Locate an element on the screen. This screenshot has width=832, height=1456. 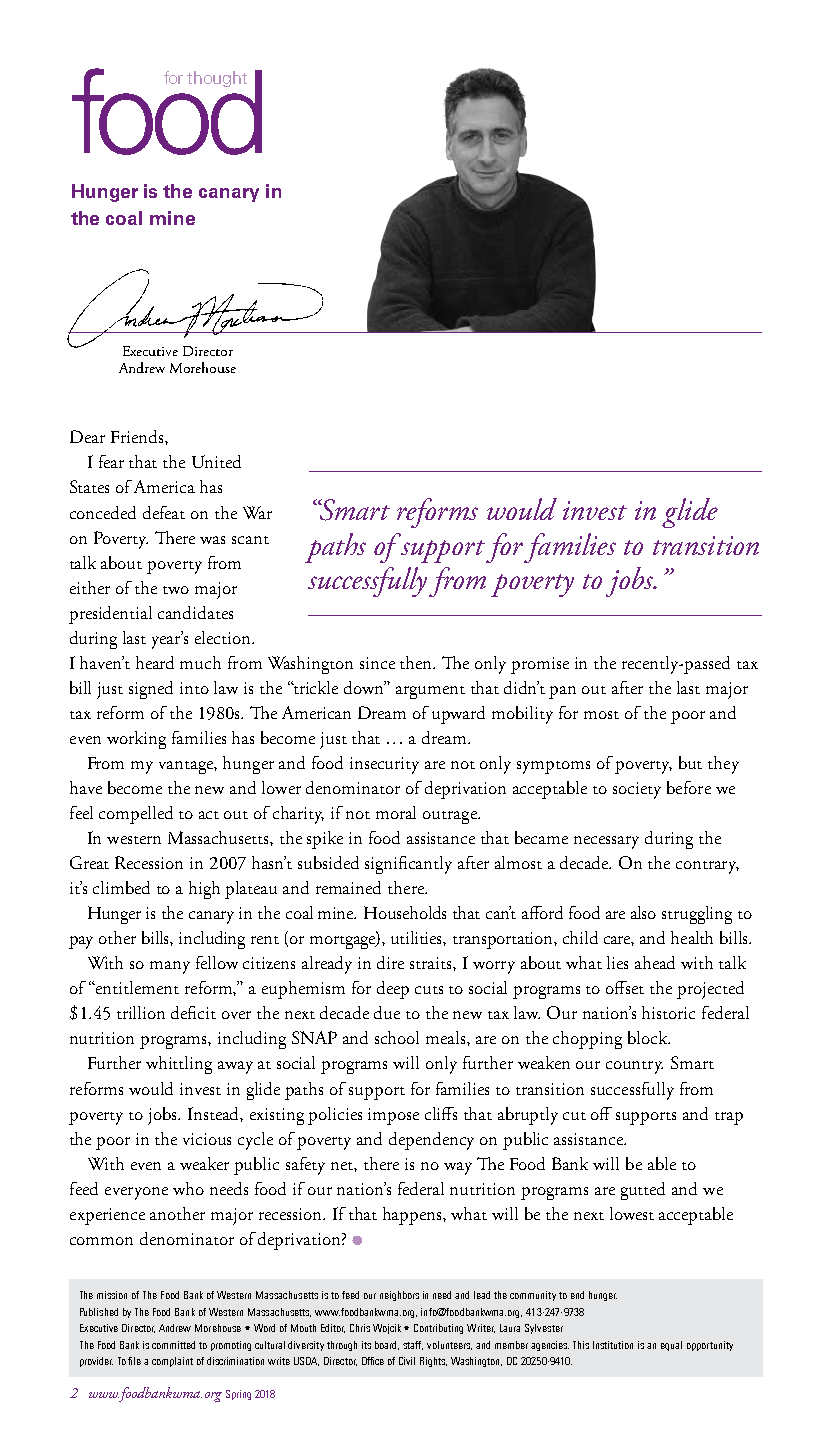
insecurity is located at coordinates (384, 765).
